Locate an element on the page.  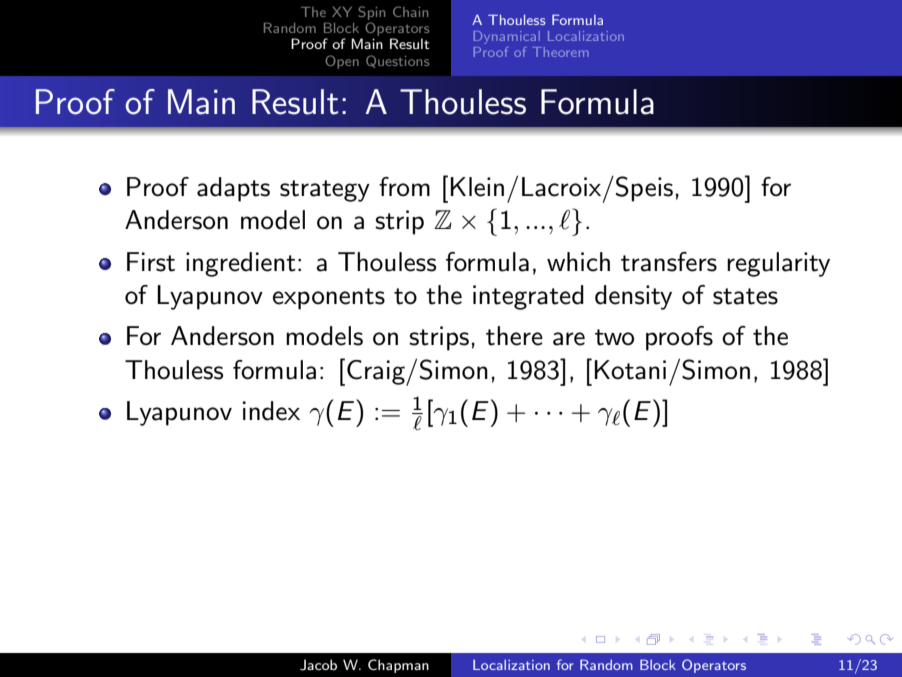
Theorem is located at coordinates (560, 52).
